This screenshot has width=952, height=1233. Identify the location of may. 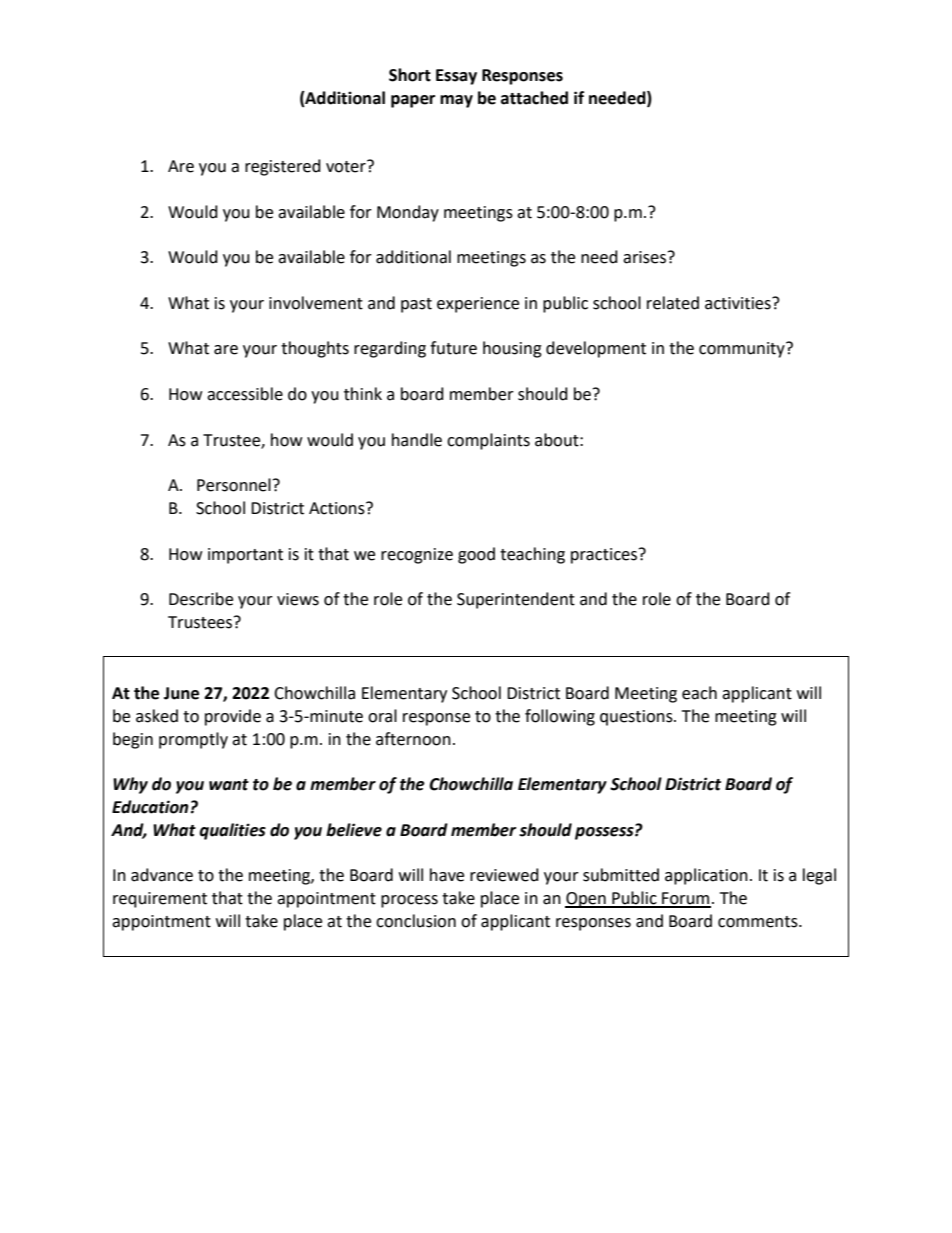
(456, 101).
